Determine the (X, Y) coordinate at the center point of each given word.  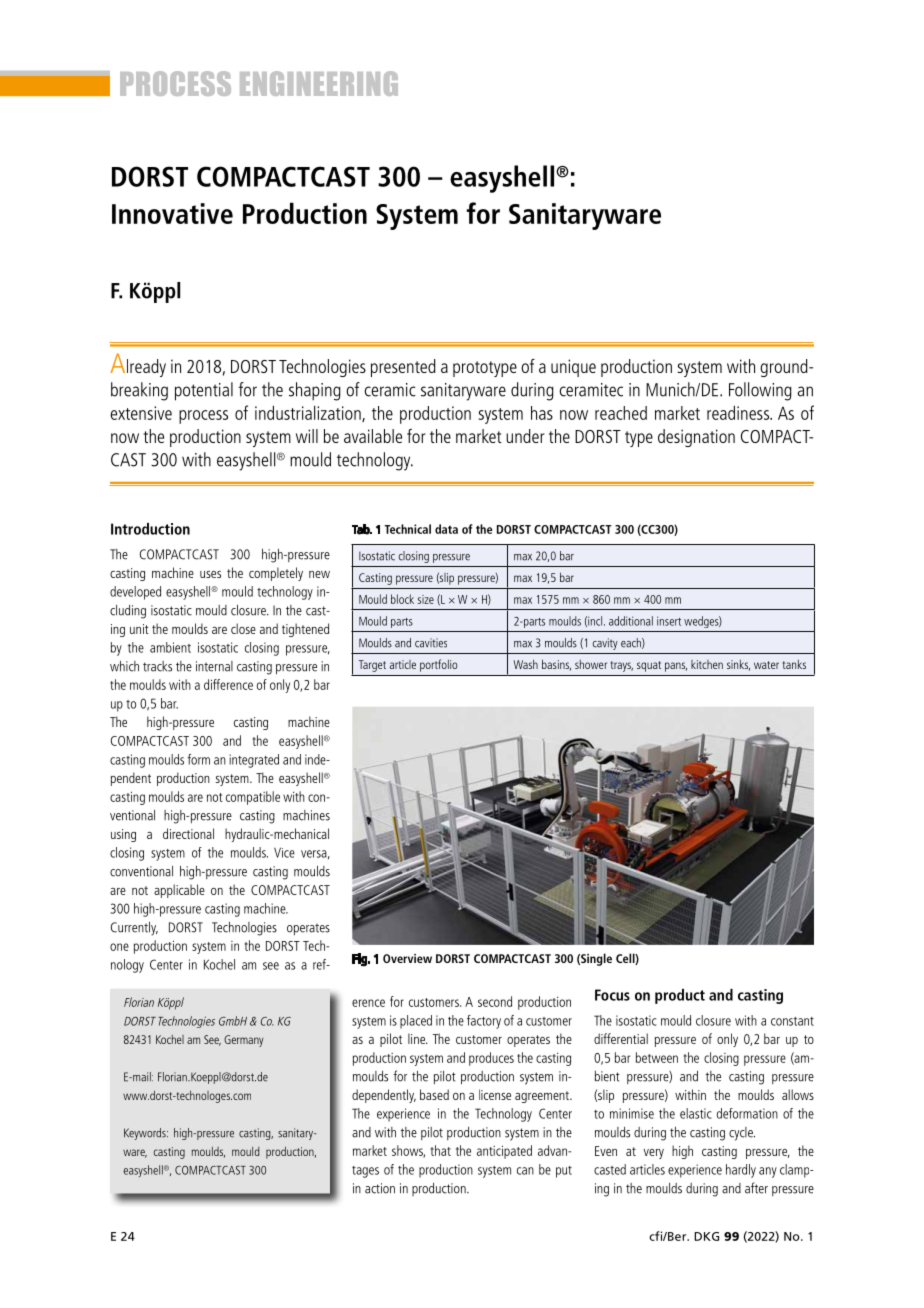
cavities (431, 643)
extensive (141, 413)
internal (214, 666)
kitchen (707, 664)
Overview (407, 958)
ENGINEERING (319, 83)
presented (403, 368)
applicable (179, 891)
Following (760, 391)
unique (573, 368)
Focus (612, 995)
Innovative (172, 213)
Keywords (146, 1134)
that (441, 1150)
